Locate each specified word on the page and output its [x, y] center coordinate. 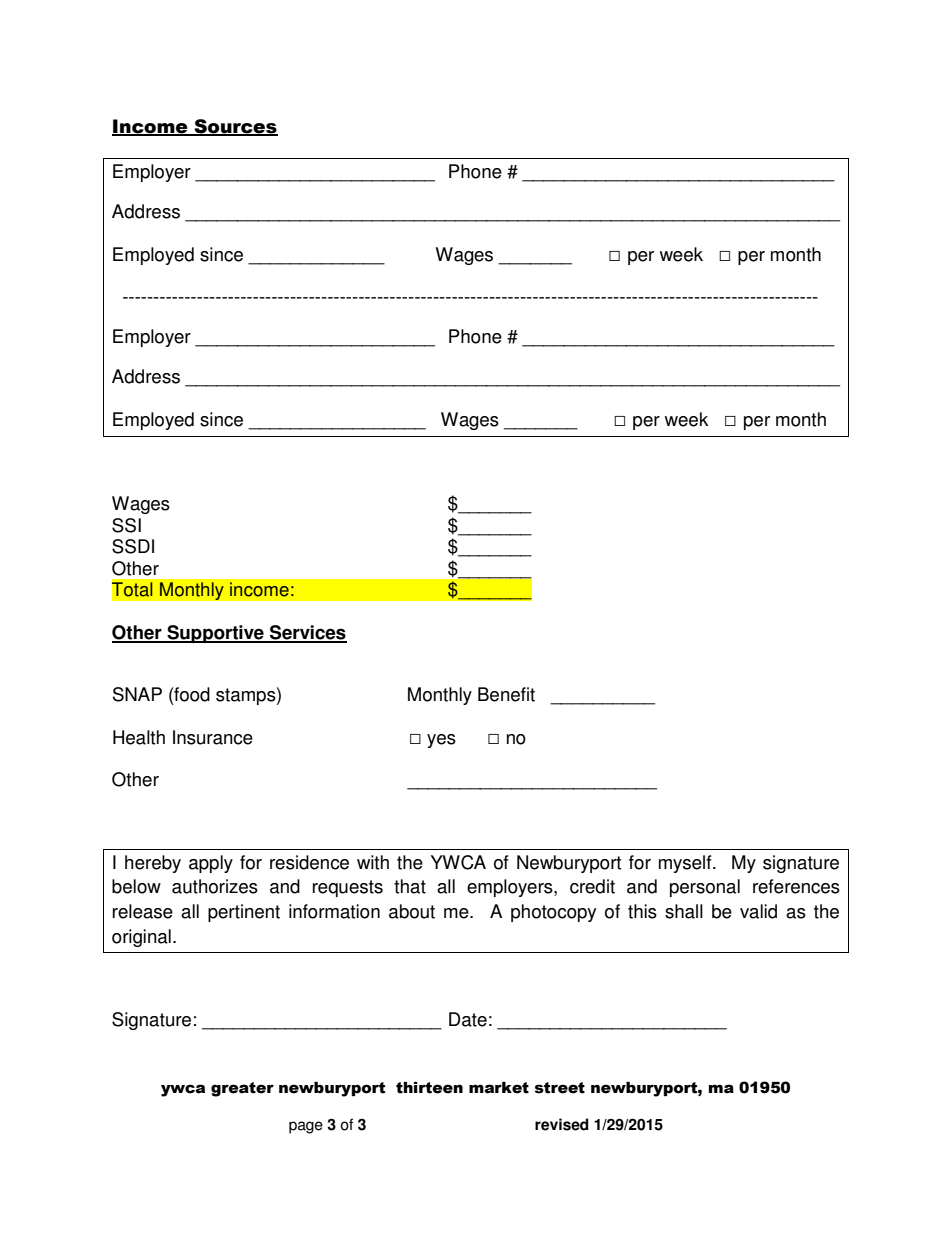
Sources [235, 127]
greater [242, 1089]
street [560, 1088]
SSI [126, 525]
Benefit [506, 694]
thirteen [429, 1088]
